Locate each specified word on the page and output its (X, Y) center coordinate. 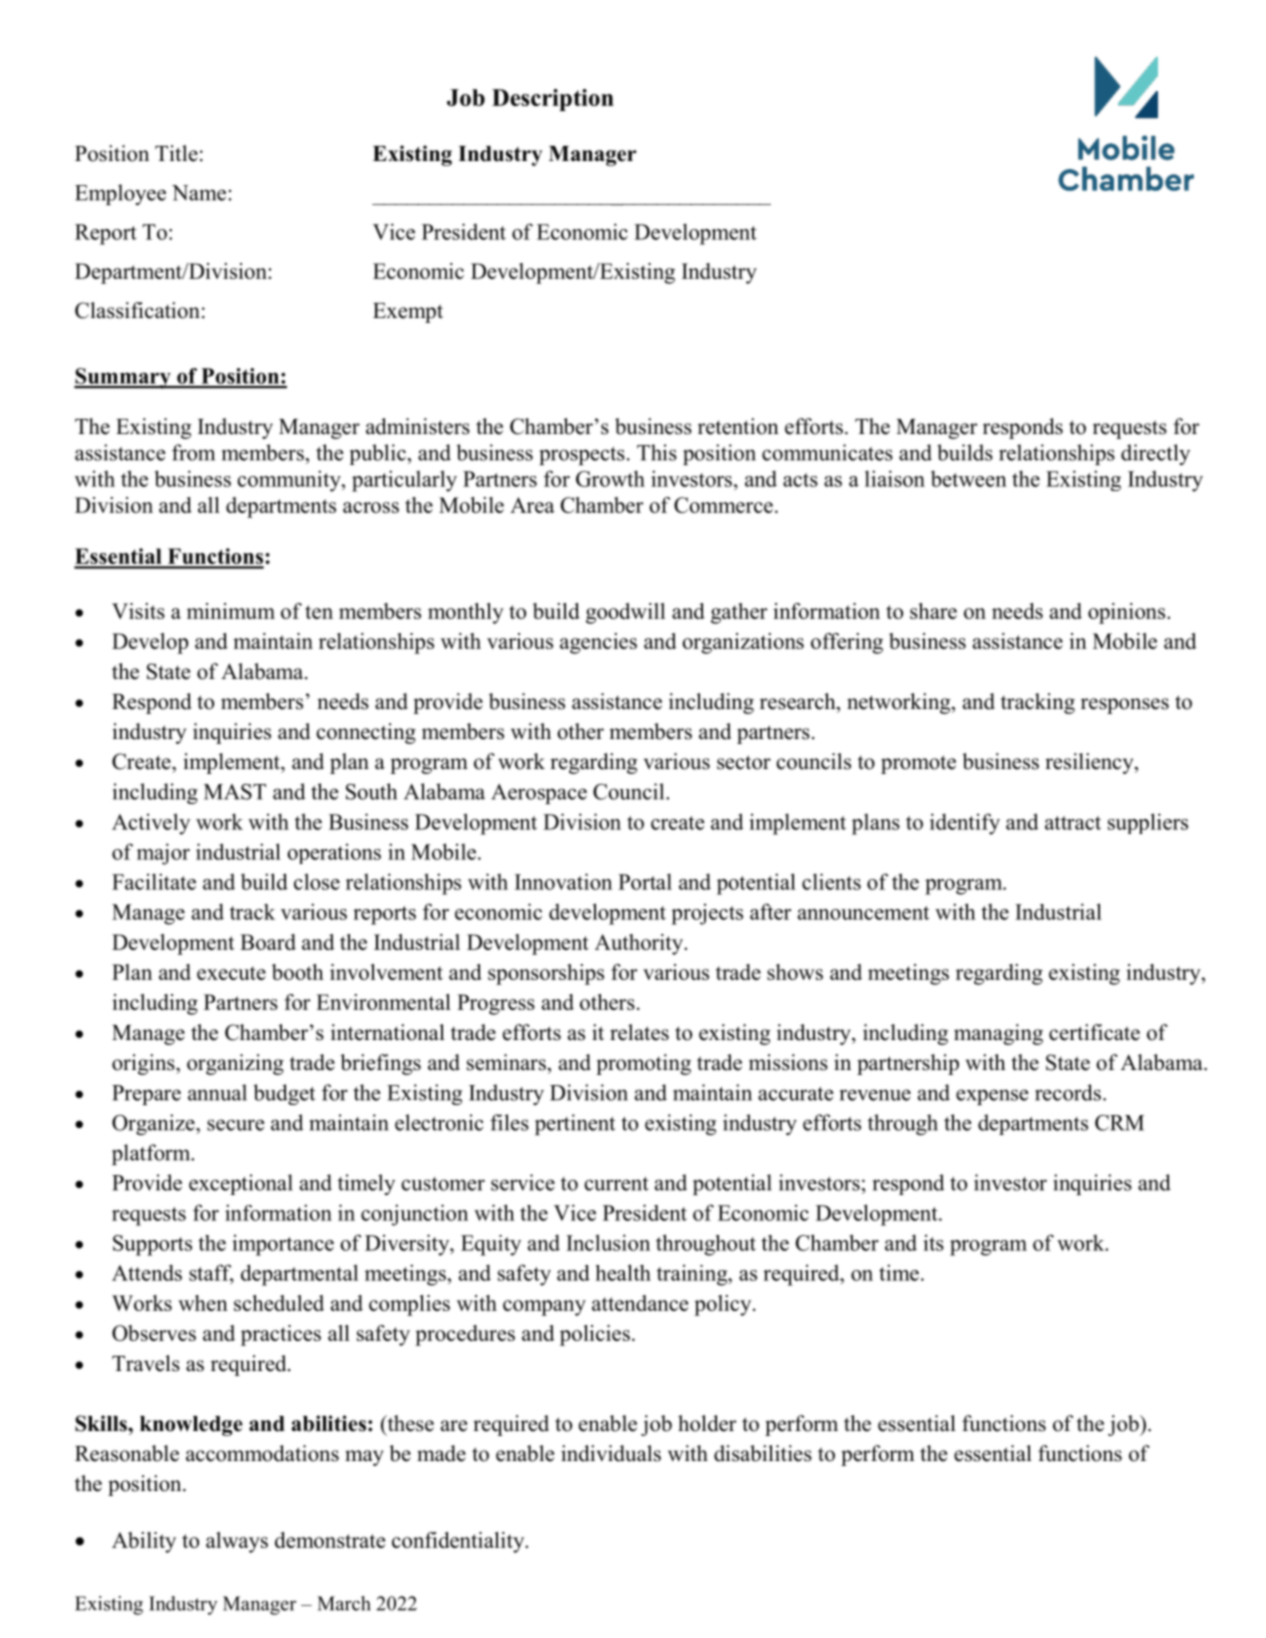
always (237, 1542)
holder (707, 1423)
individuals (611, 1453)
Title (176, 153)
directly (1155, 454)
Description (553, 100)
